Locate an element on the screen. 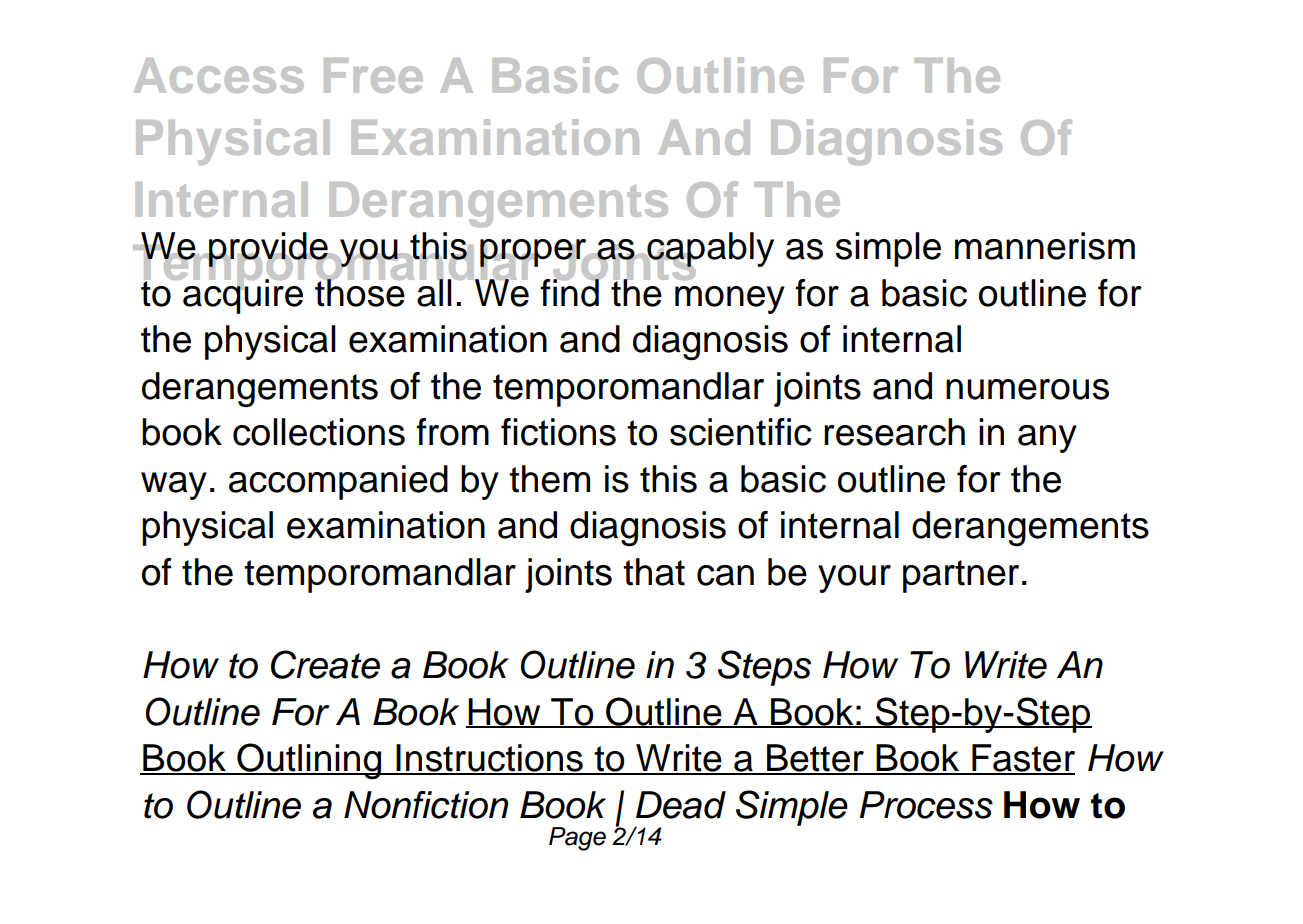  Free is located at coordinates (373, 75).
